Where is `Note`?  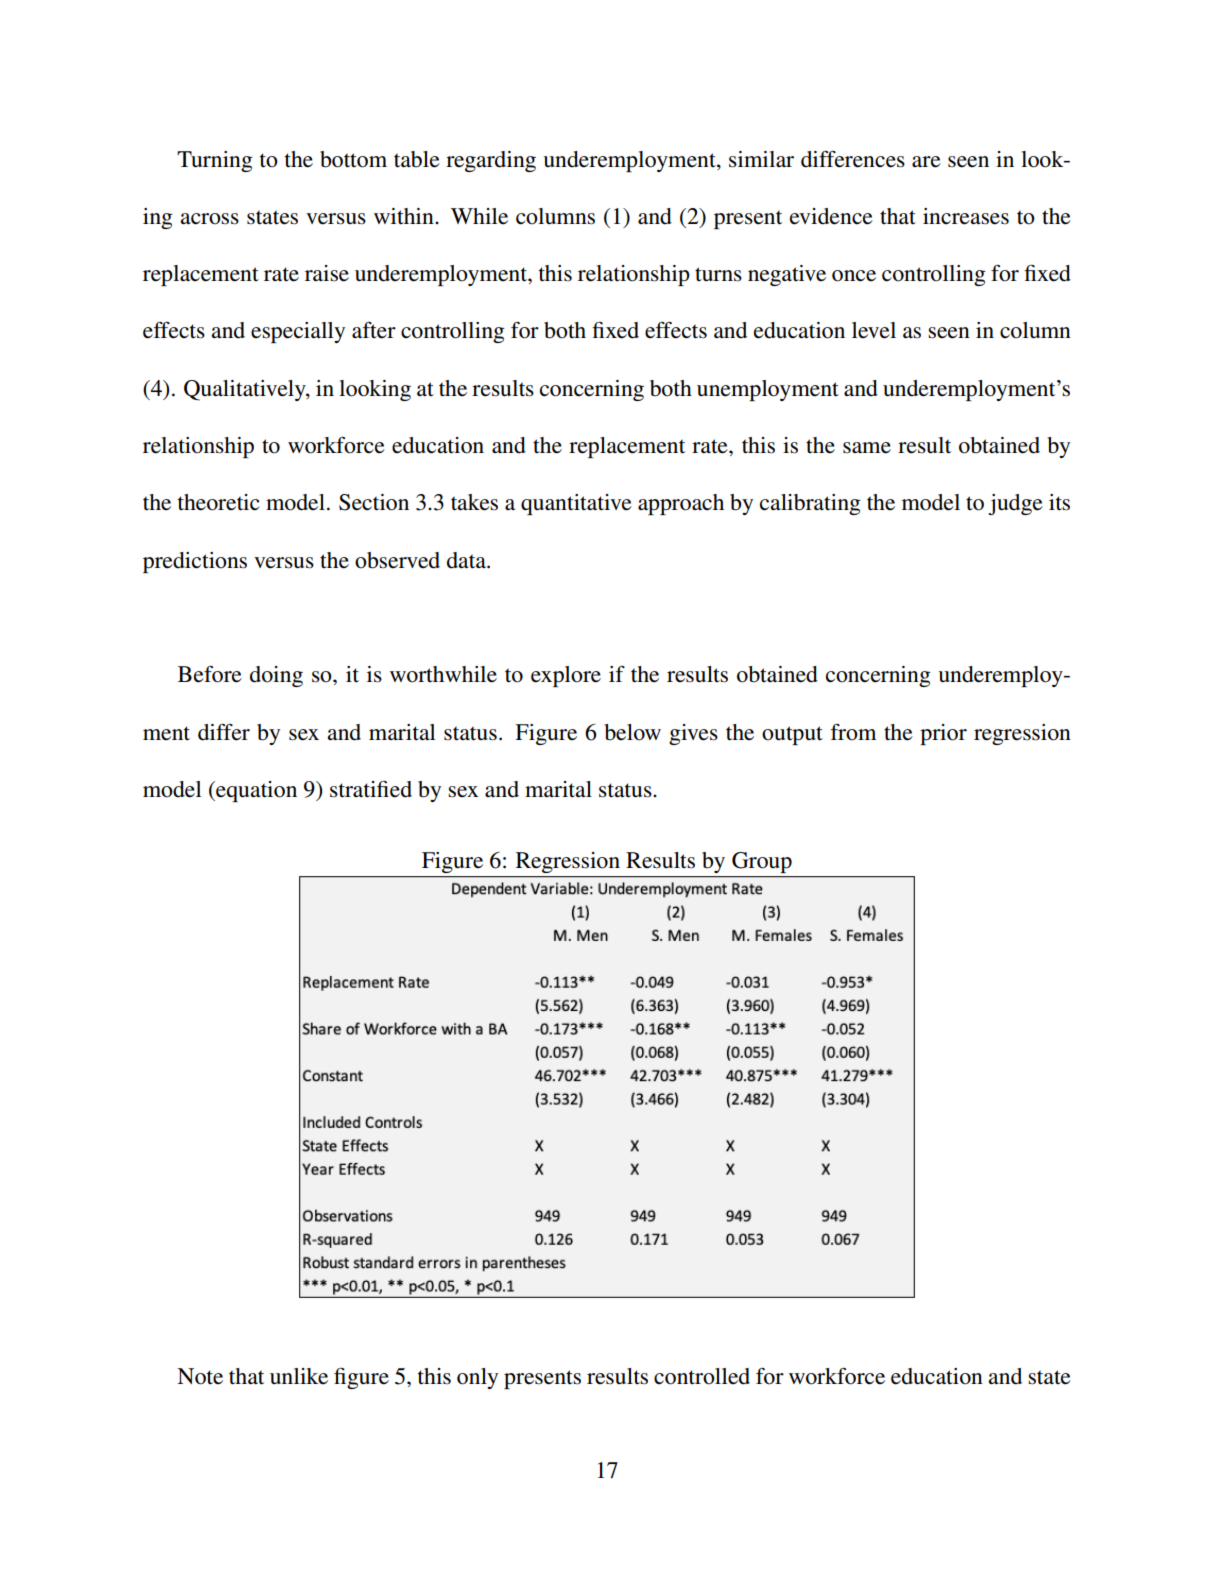
Note is located at coordinates (200, 1376).
